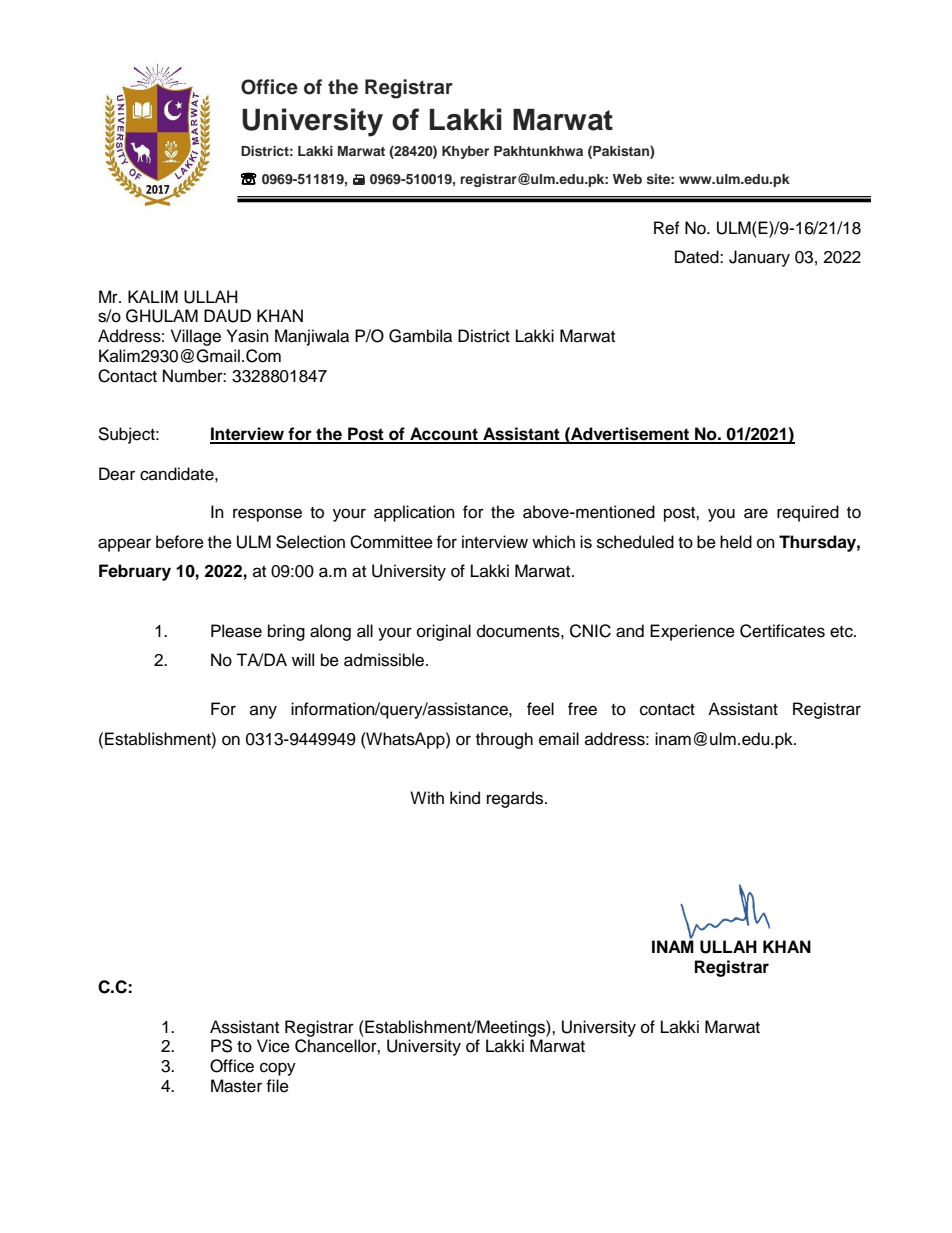 This page has width=952, height=1233. Describe the element at coordinates (465, 152) in the page. I see `Khyber` at that location.
